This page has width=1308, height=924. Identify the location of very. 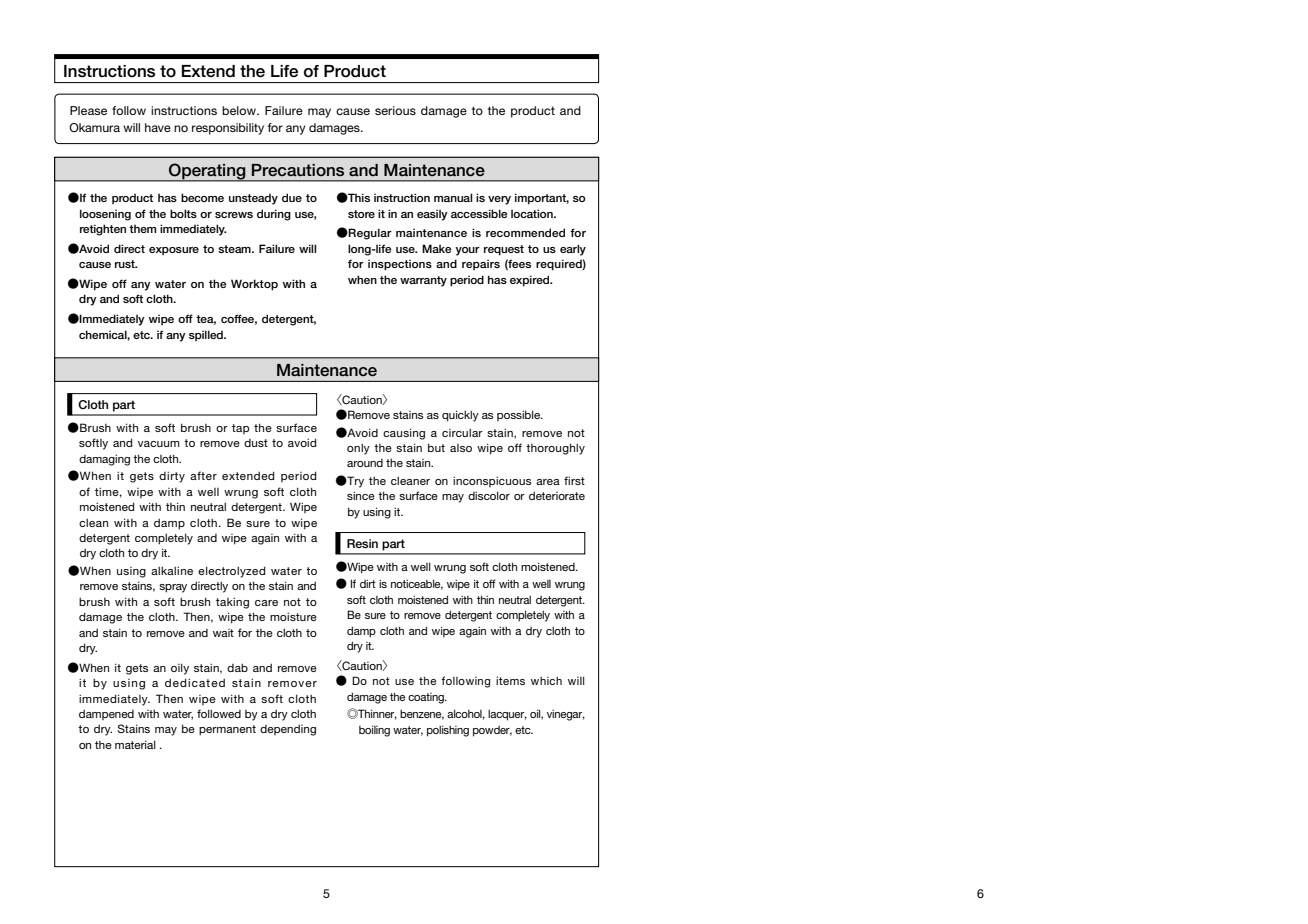
(499, 200).
